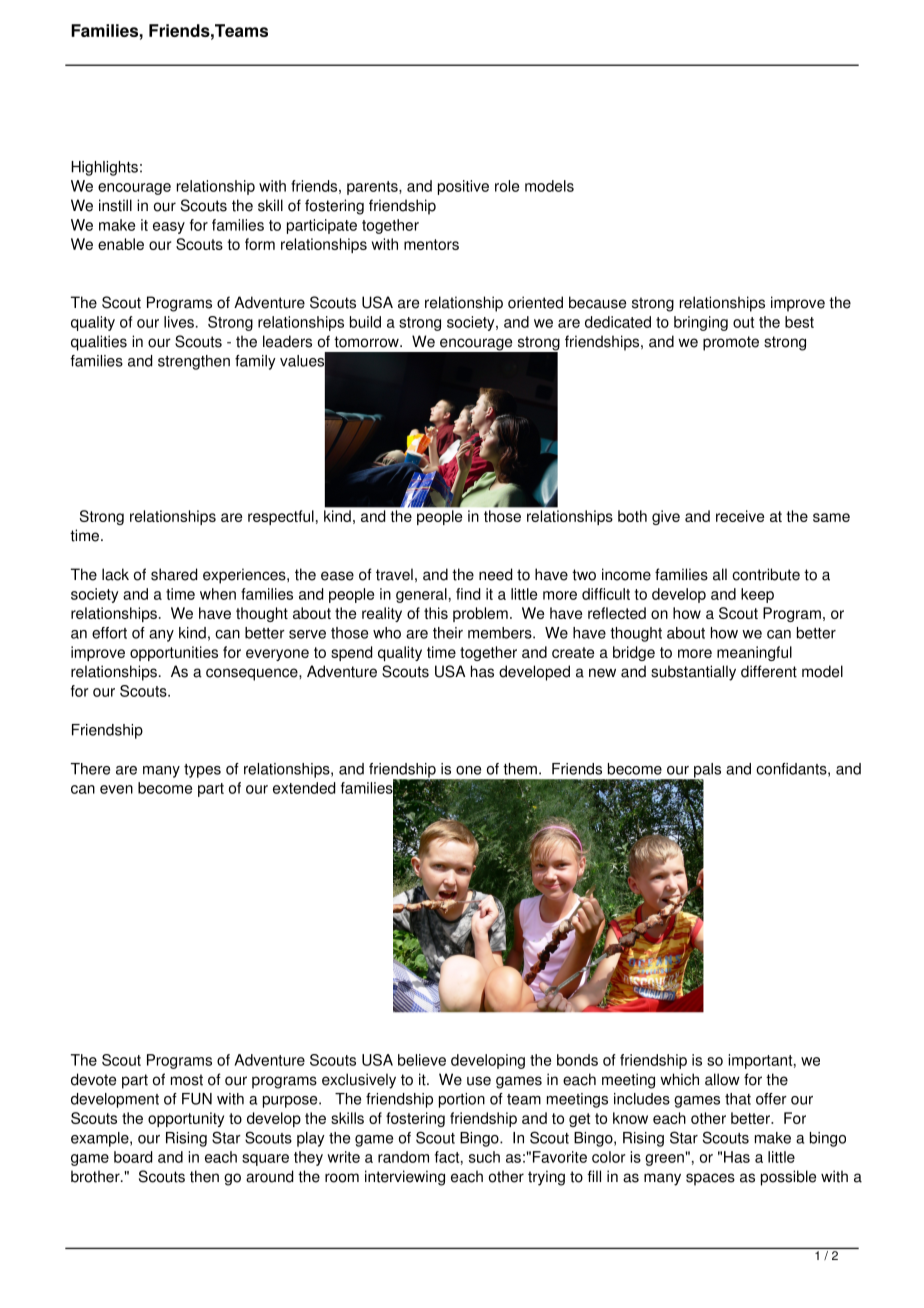  Describe the element at coordinates (520, 769) in the page. I see `them` at that location.
